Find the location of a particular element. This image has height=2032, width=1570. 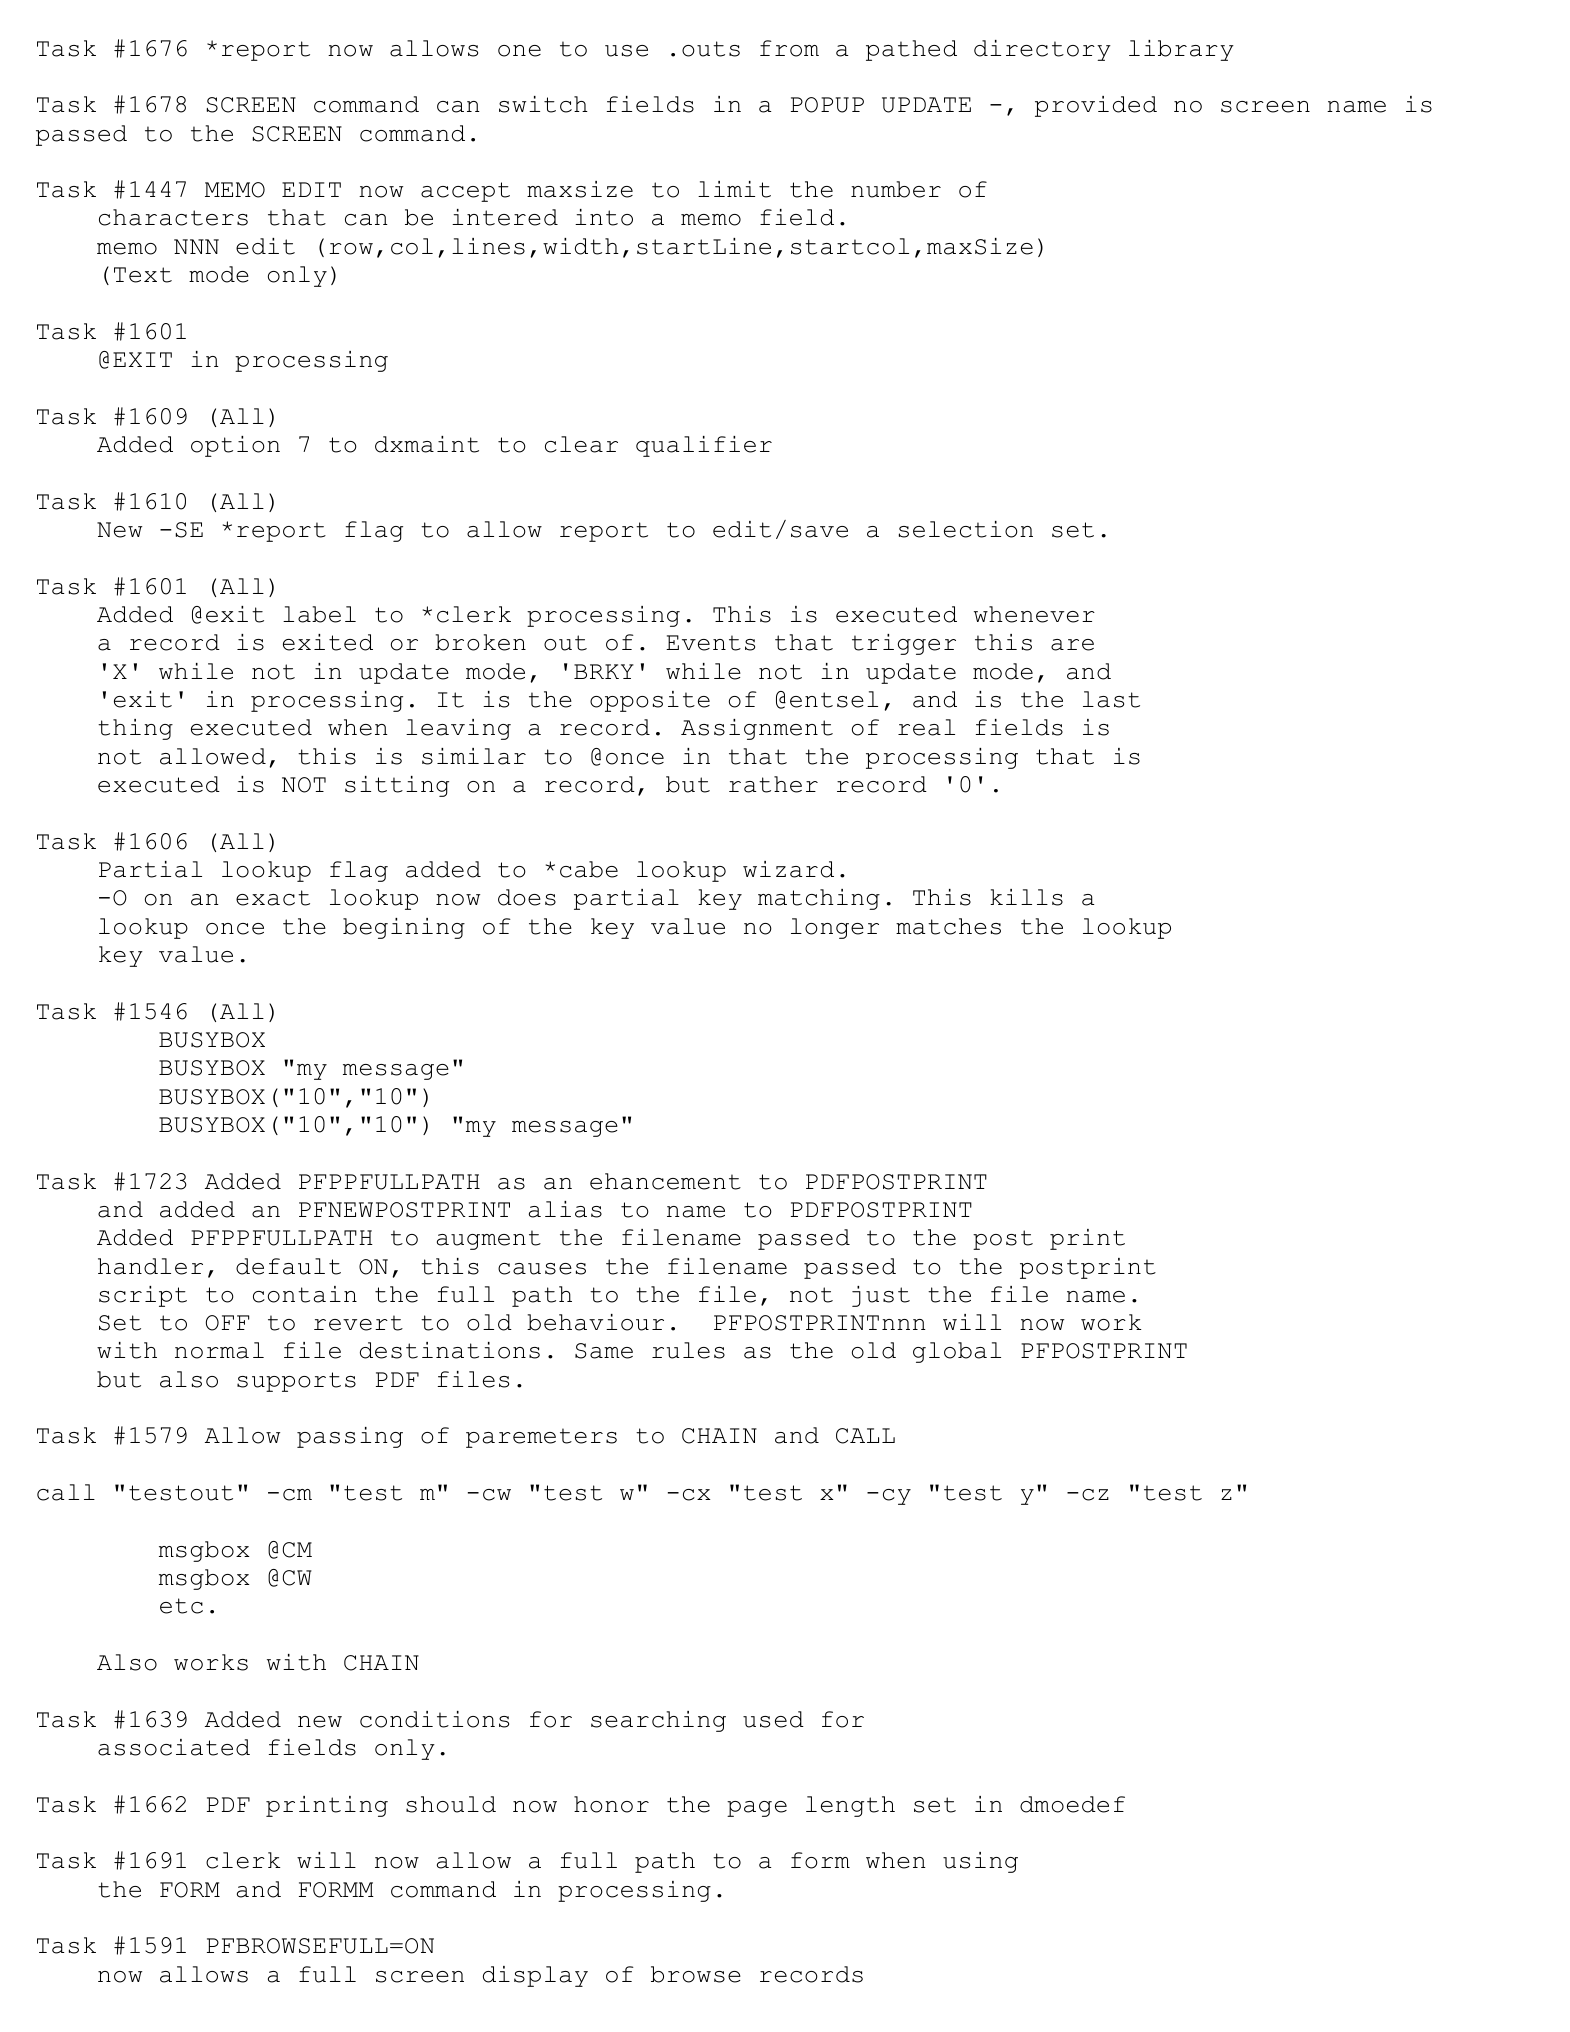

rules is located at coordinates (688, 1350).
